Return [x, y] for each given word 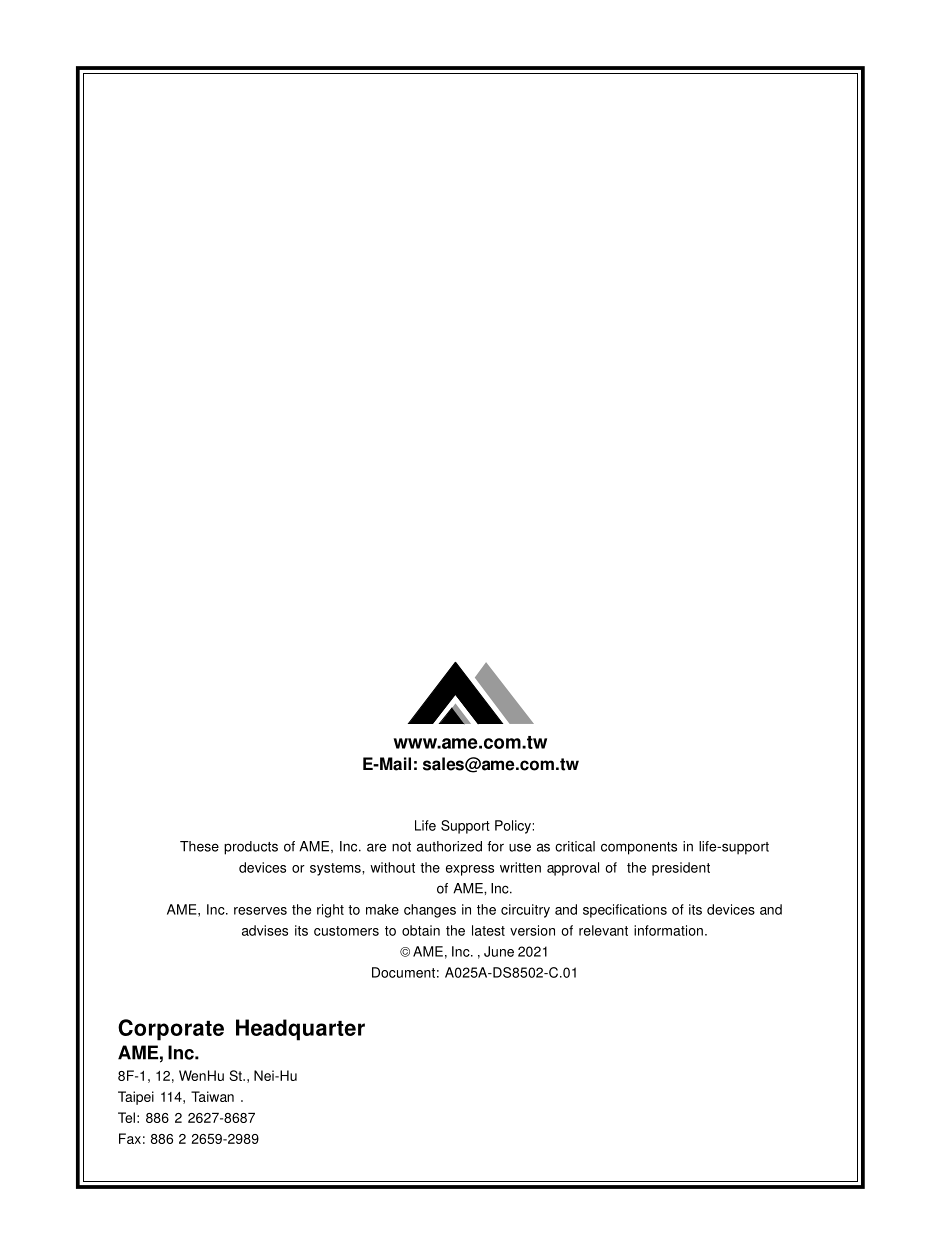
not [401, 847]
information [668, 930]
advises [265, 930]
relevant [603, 930]
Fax [130, 1138]
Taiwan [212, 1096]
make [382, 909]
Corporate [171, 1030]
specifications [625, 911]
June [499, 951]
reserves [260, 911]
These [199, 846]
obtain [421, 930]
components [639, 848]
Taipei [136, 1098]
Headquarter [300, 1030]
